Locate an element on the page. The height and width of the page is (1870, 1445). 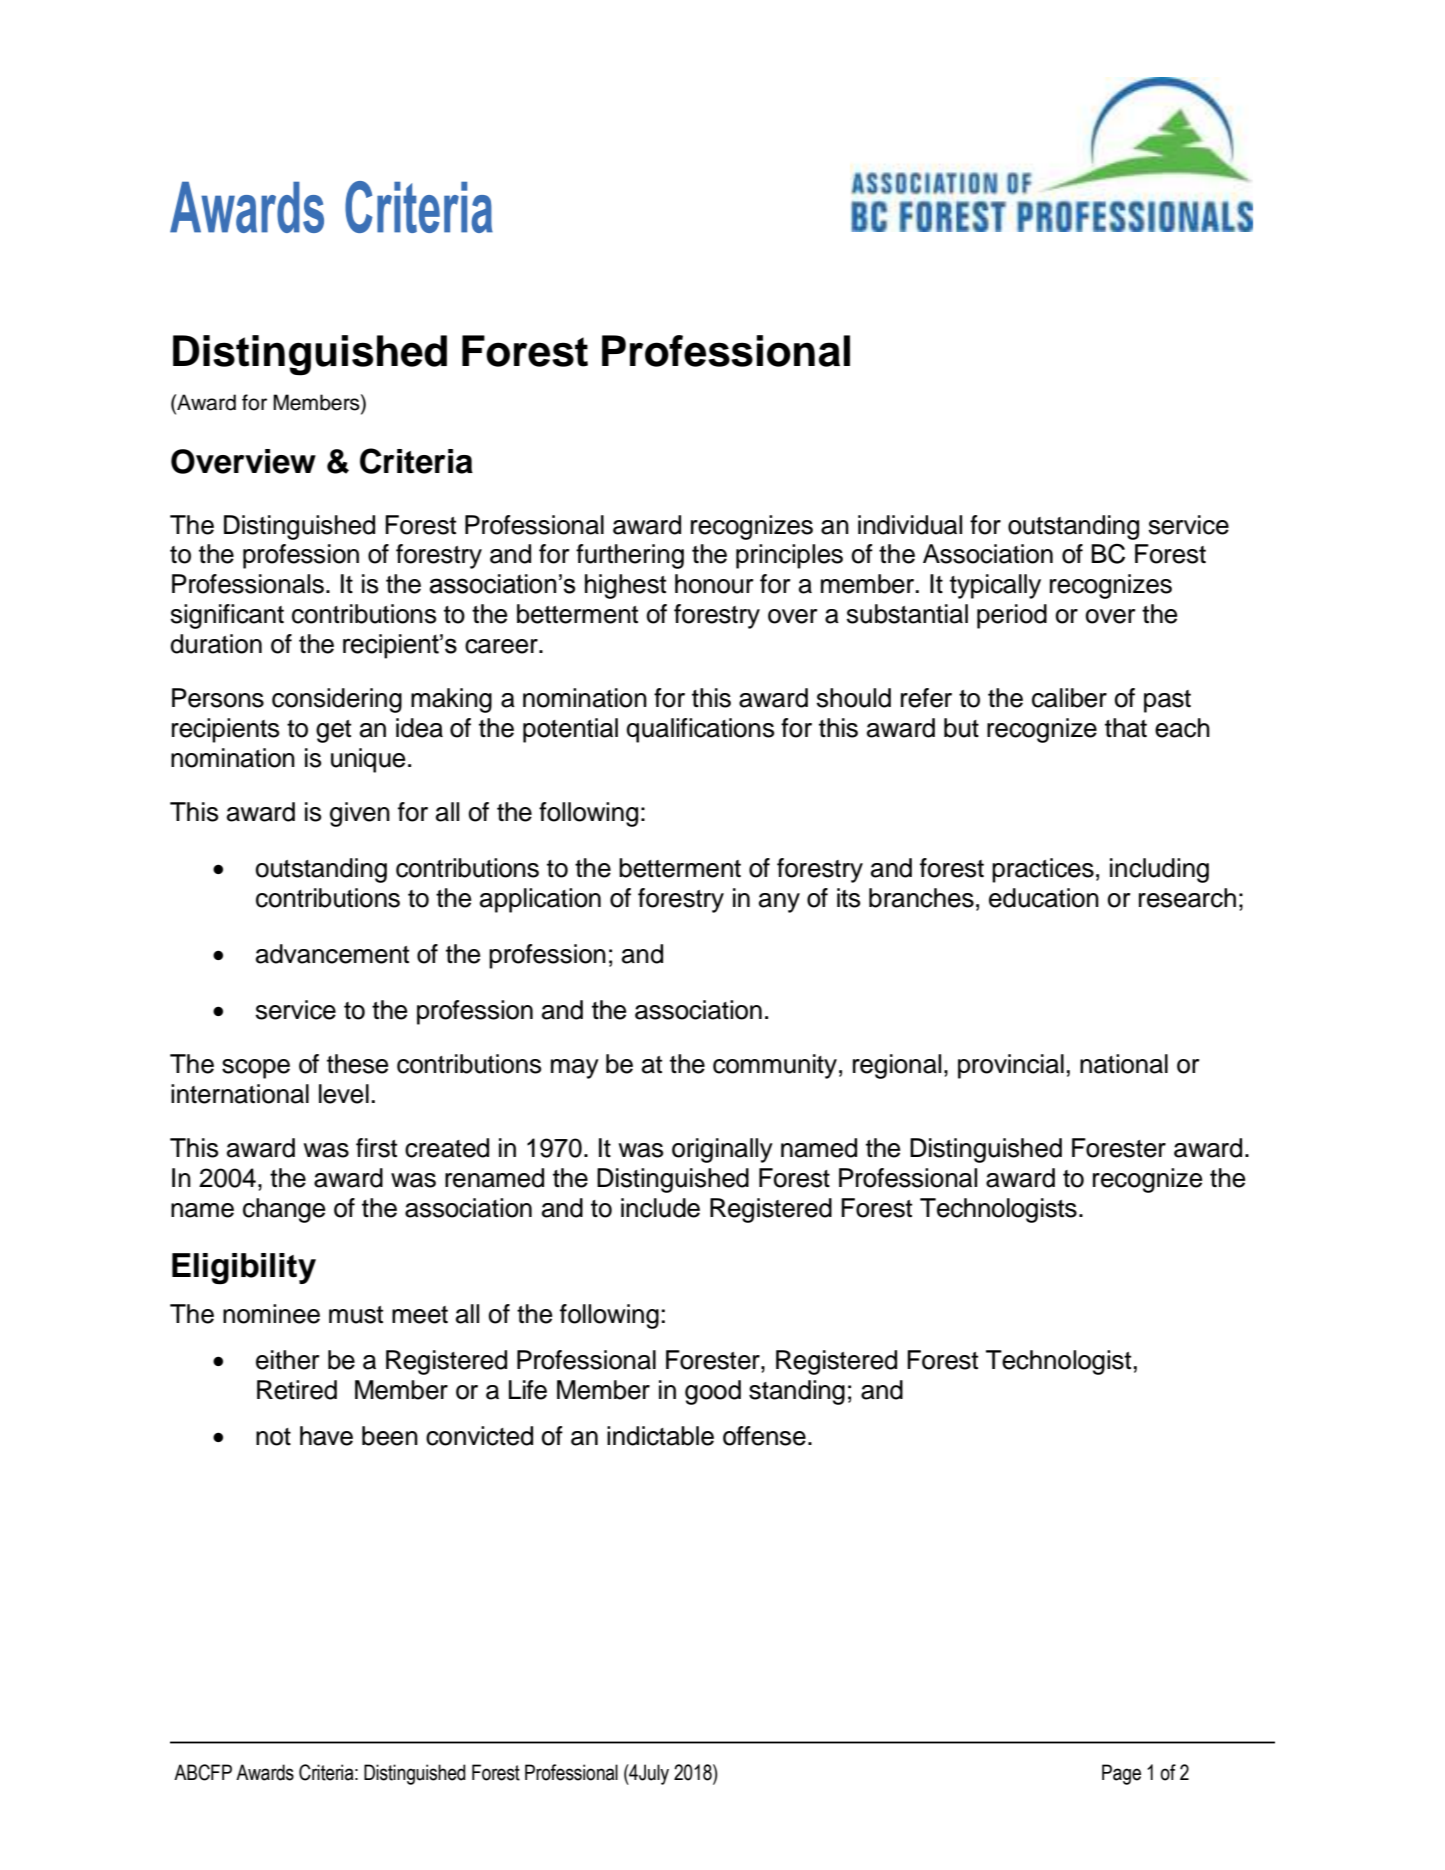
honour is located at coordinates (714, 584).
